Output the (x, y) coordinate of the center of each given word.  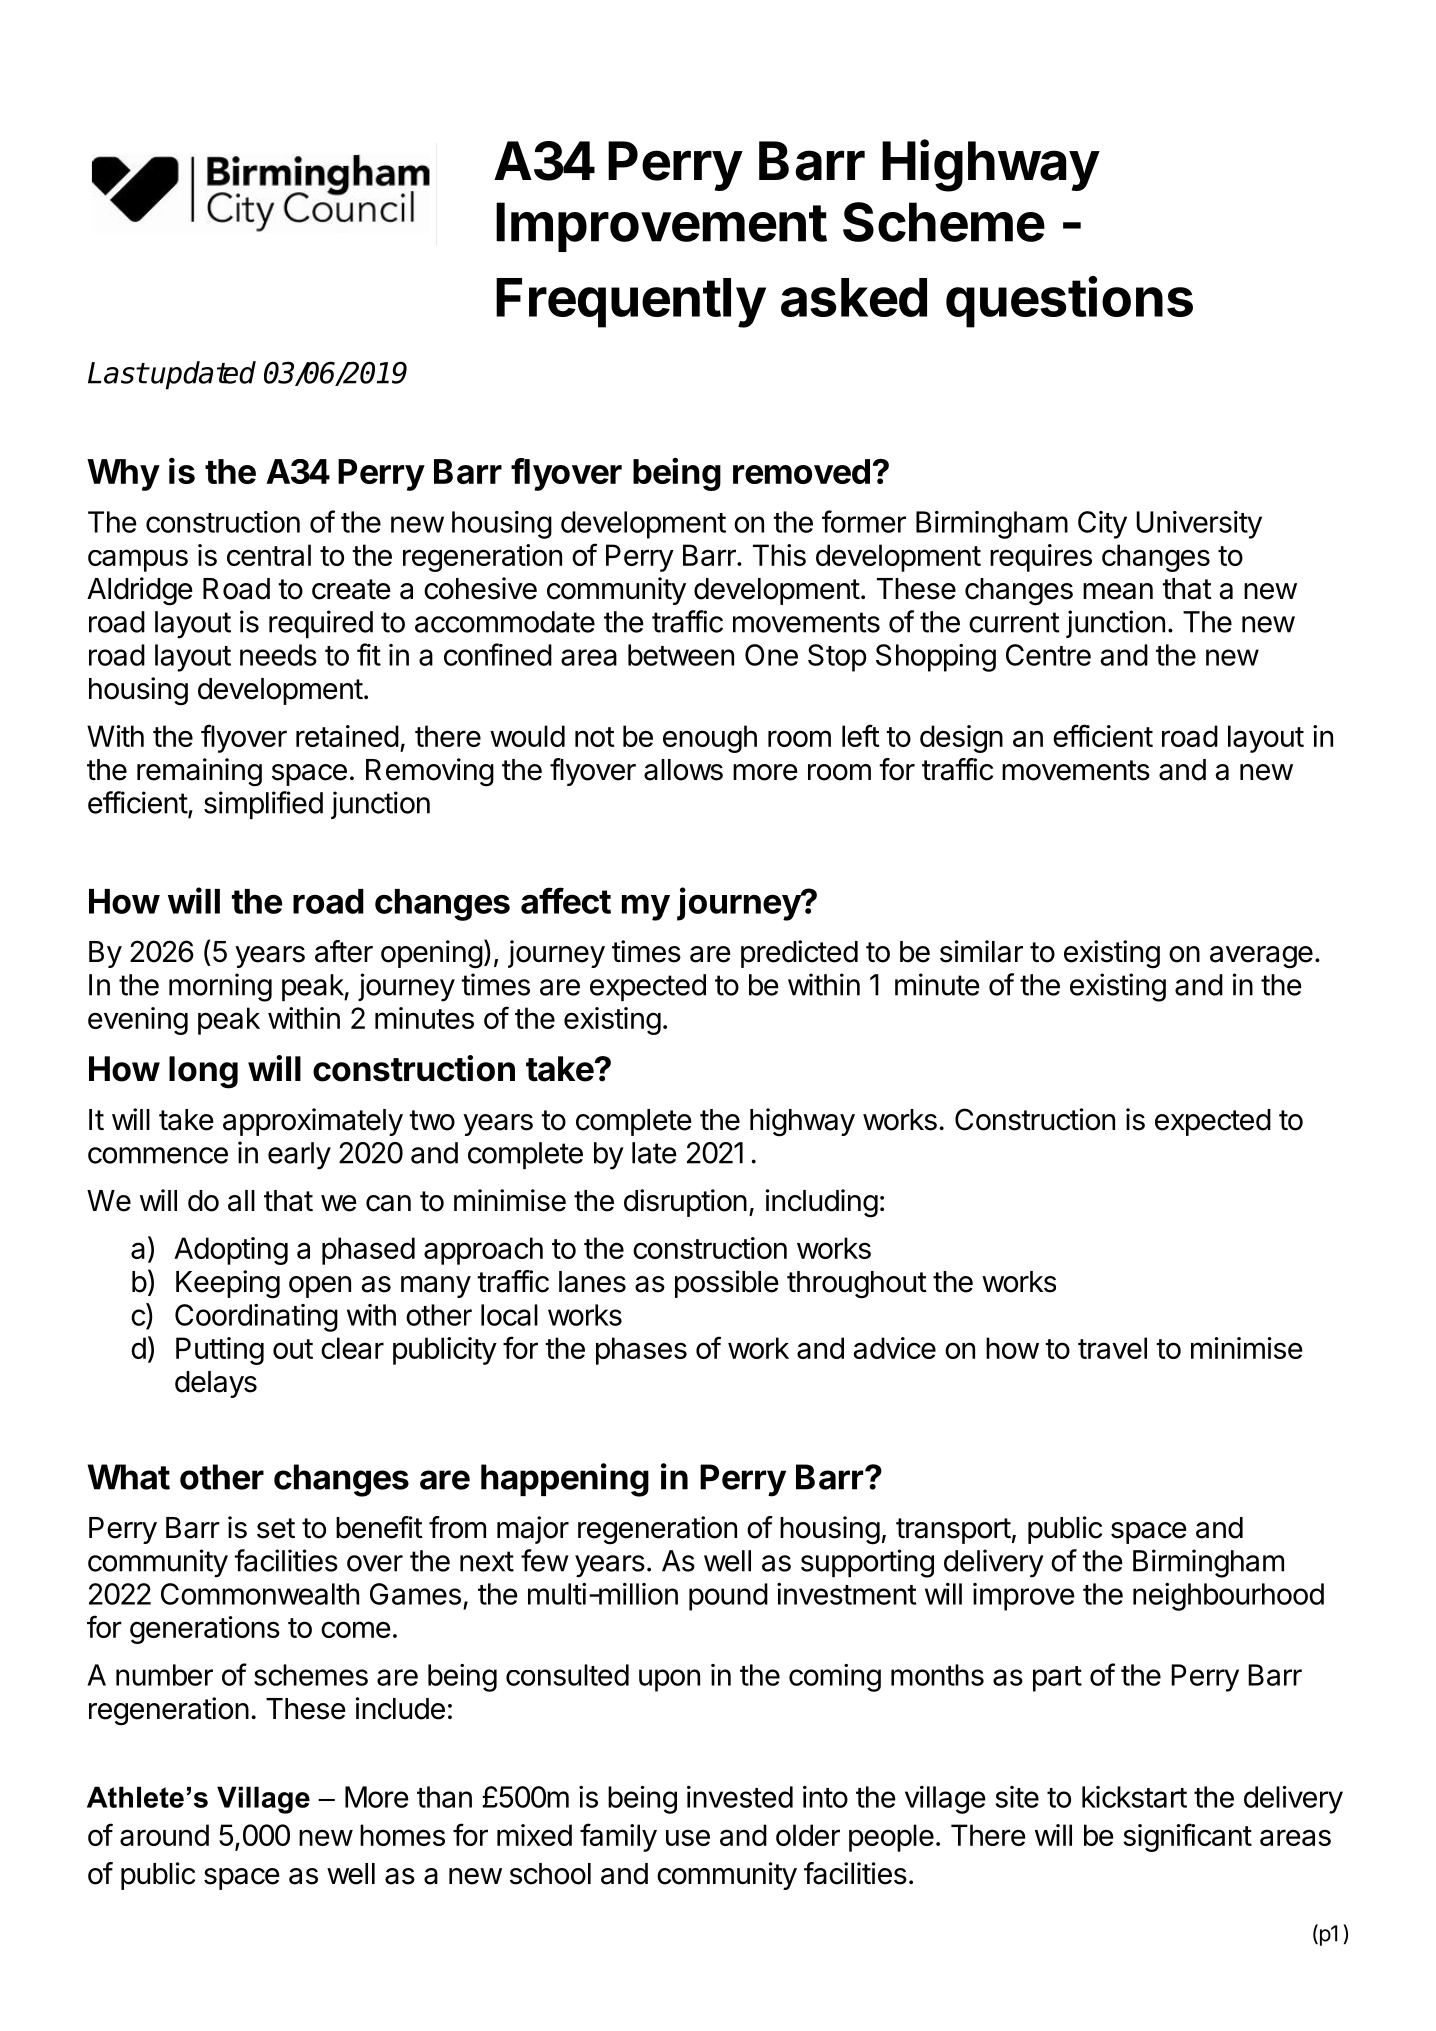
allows (683, 770)
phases (641, 1351)
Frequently (631, 303)
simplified (263, 805)
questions (1069, 302)
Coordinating (256, 1318)
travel (1112, 1348)
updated (203, 375)
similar (981, 951)
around (164, 1835)
